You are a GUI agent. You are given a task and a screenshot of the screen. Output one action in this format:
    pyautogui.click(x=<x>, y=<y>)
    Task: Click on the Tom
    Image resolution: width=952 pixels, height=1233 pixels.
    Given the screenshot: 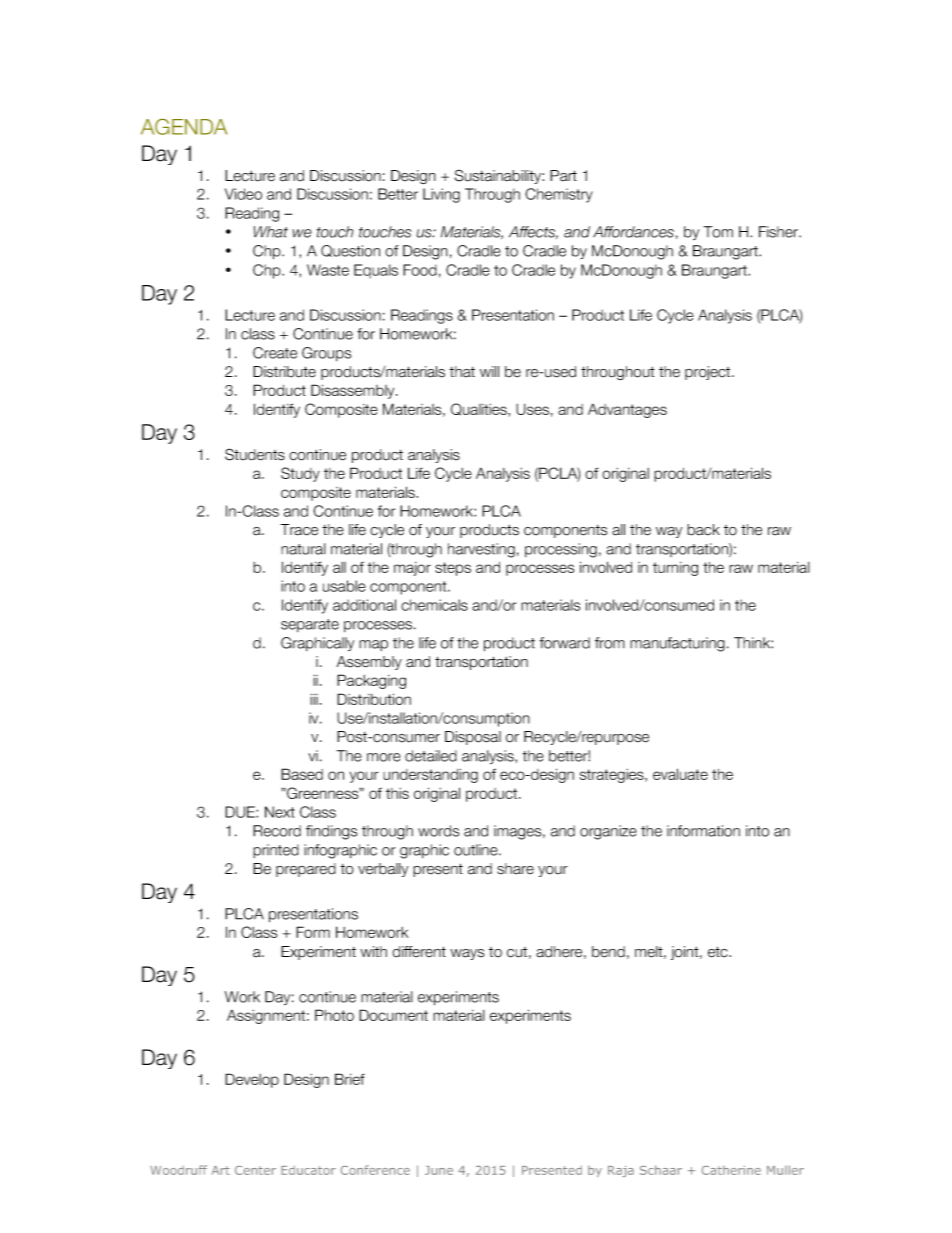 What is the action you would take?
    pyautogui.click(x=718, y=232)
